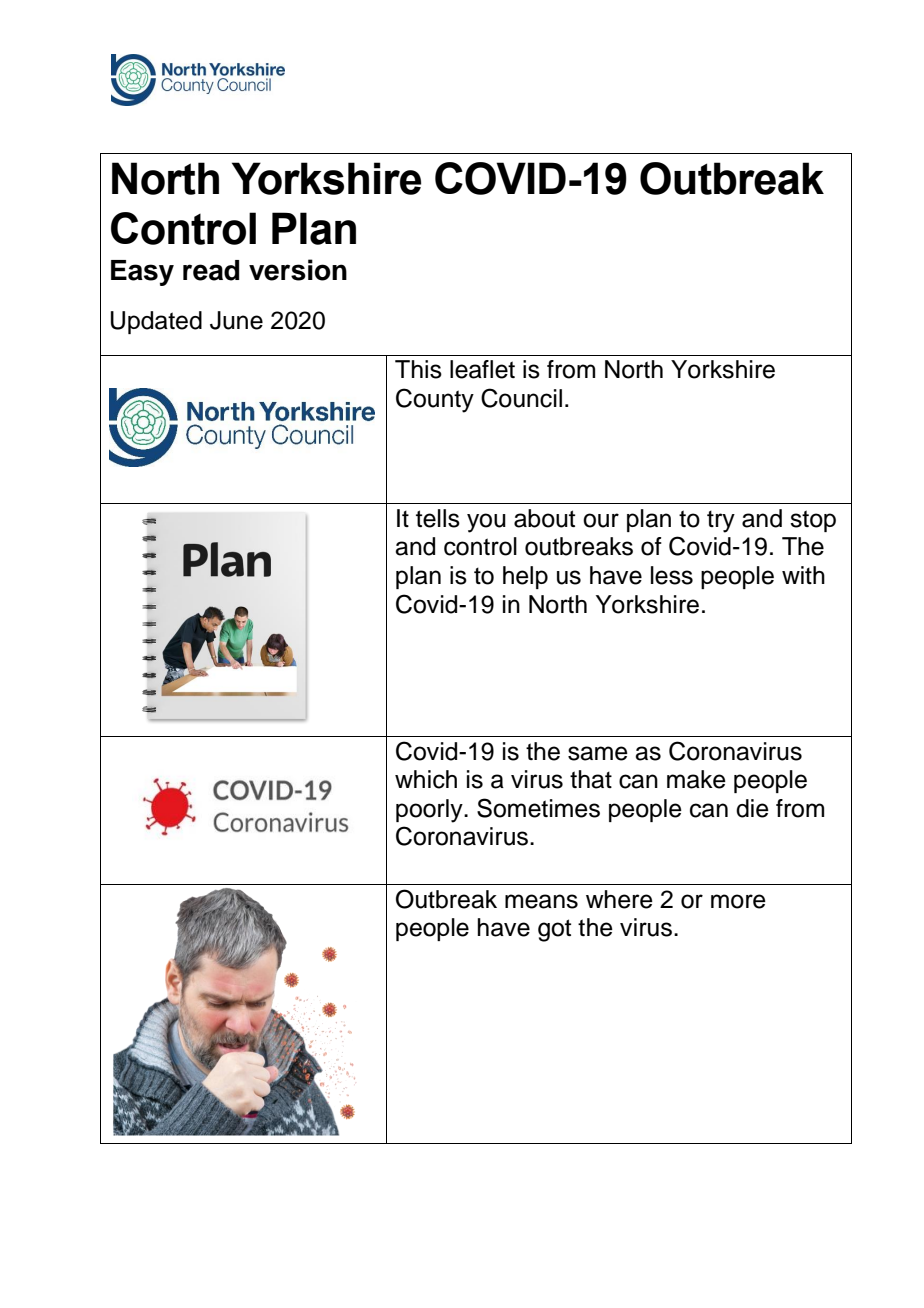 The width and height of the screenshot is (924, 1308). What do you see at coordinates (211, 270) in the screenshot?
I see `read` at bounding box center [211, 270].
